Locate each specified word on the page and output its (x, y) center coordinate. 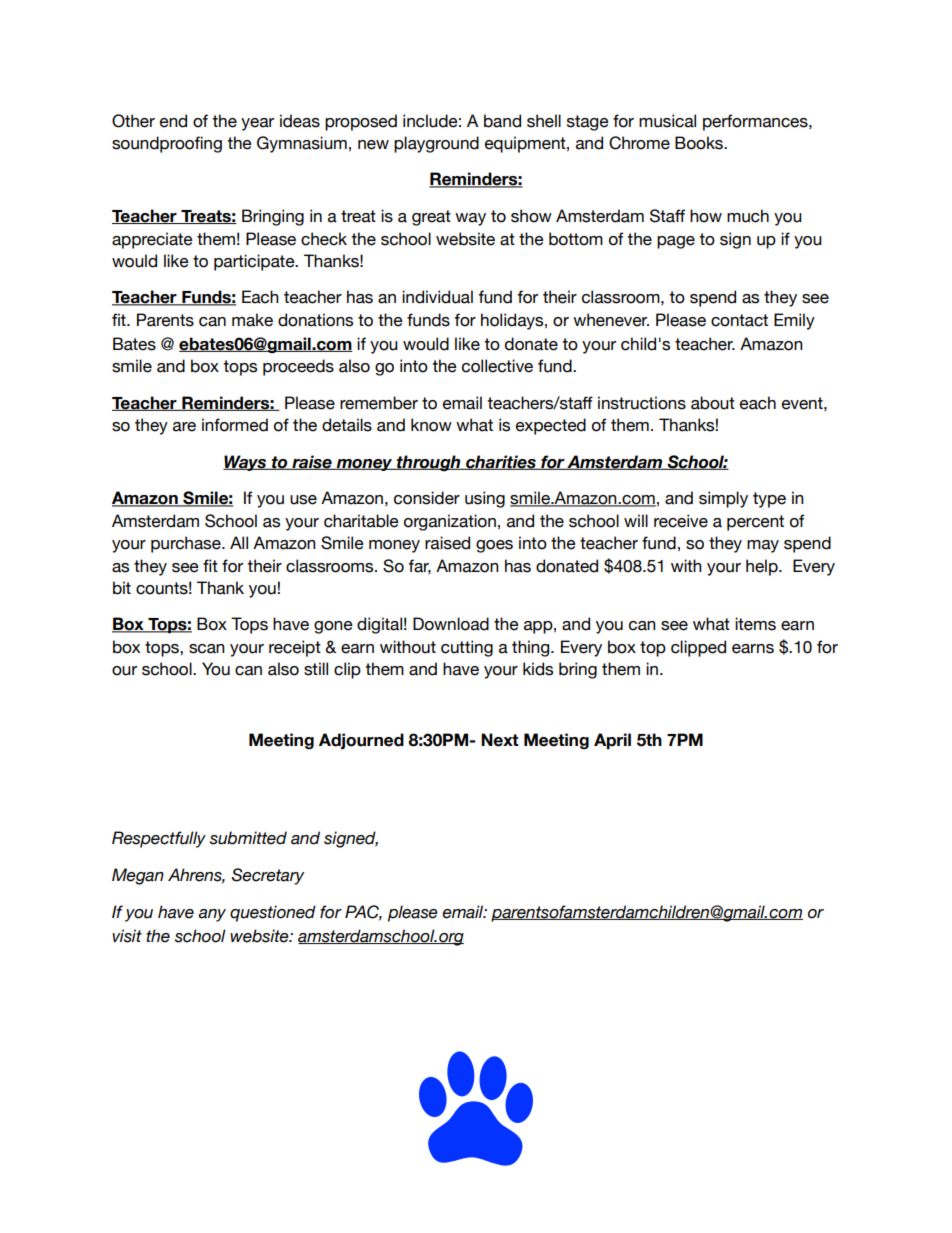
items (755, 624)
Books (700, 143)
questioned (273, 913)
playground (436, 144)
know (431, 425)
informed (235, 425)
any (212, 915)
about (713, 403)
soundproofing (167, 144)
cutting (467, 648)
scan (207, 649)
